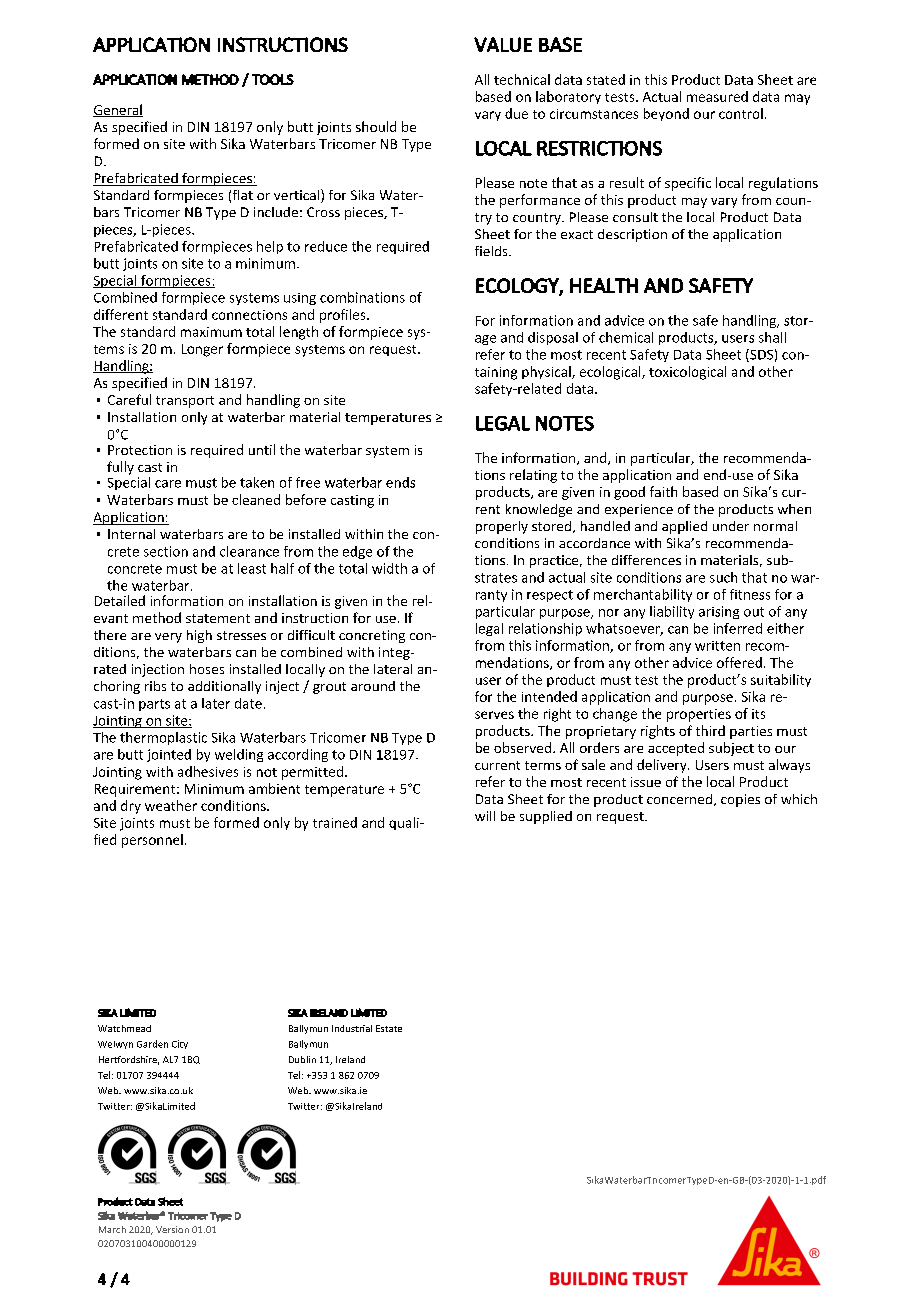  Describe the element at coordinates (389, 1028) in the screenshot. I see `Estate` at that location.
